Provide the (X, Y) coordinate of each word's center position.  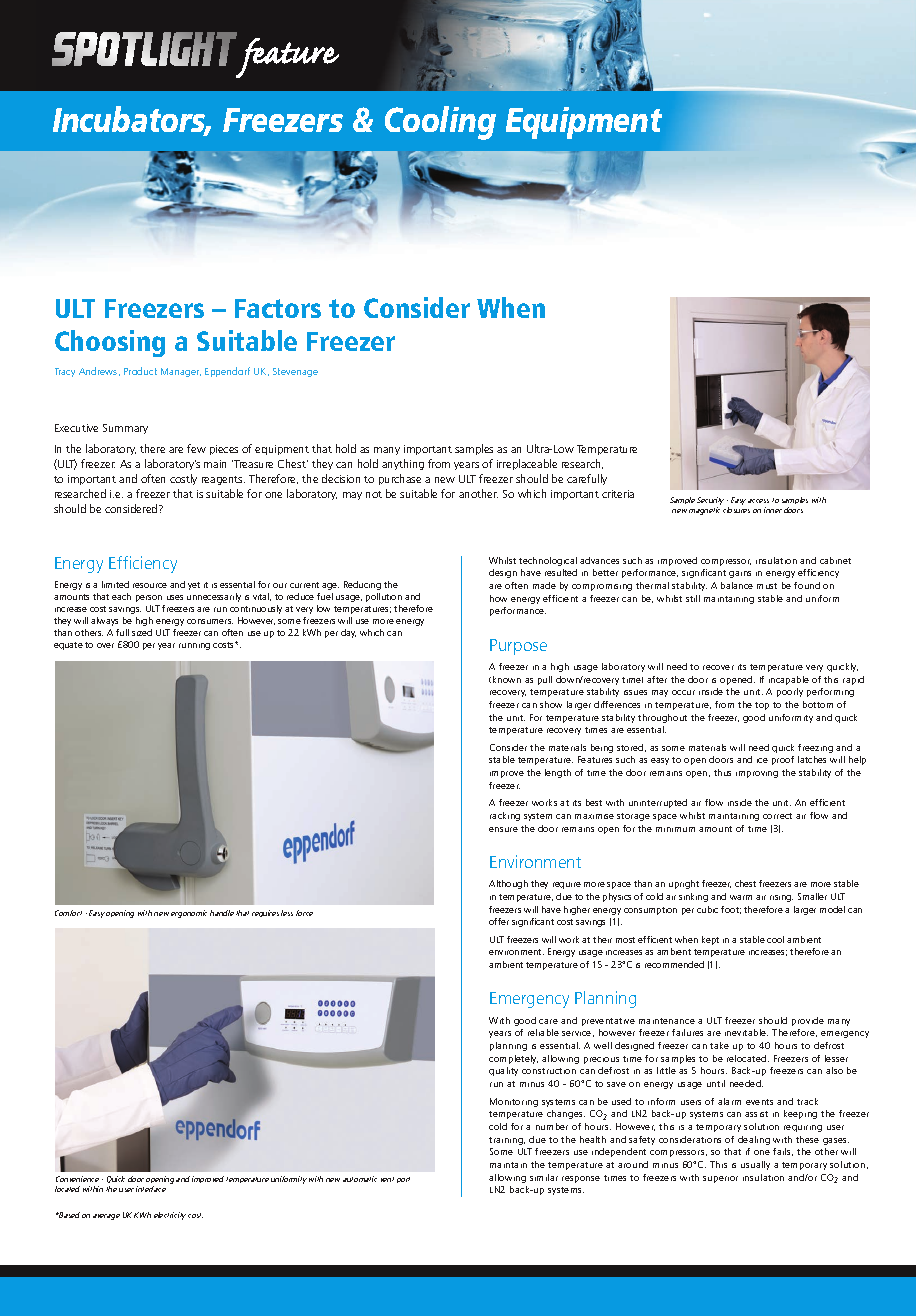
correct (777, 816)
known (507, 679)
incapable (789, 680)
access (758, 501)
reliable (543, 1032)
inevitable (746, 1032)
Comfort (68, 913)
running (194, 646)
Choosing (110, 343)
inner (773, 510)
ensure (503, 829)
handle (222, 913)
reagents (223, 480)
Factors (278, 308)
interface (151, 1189)
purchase (400, 479)
